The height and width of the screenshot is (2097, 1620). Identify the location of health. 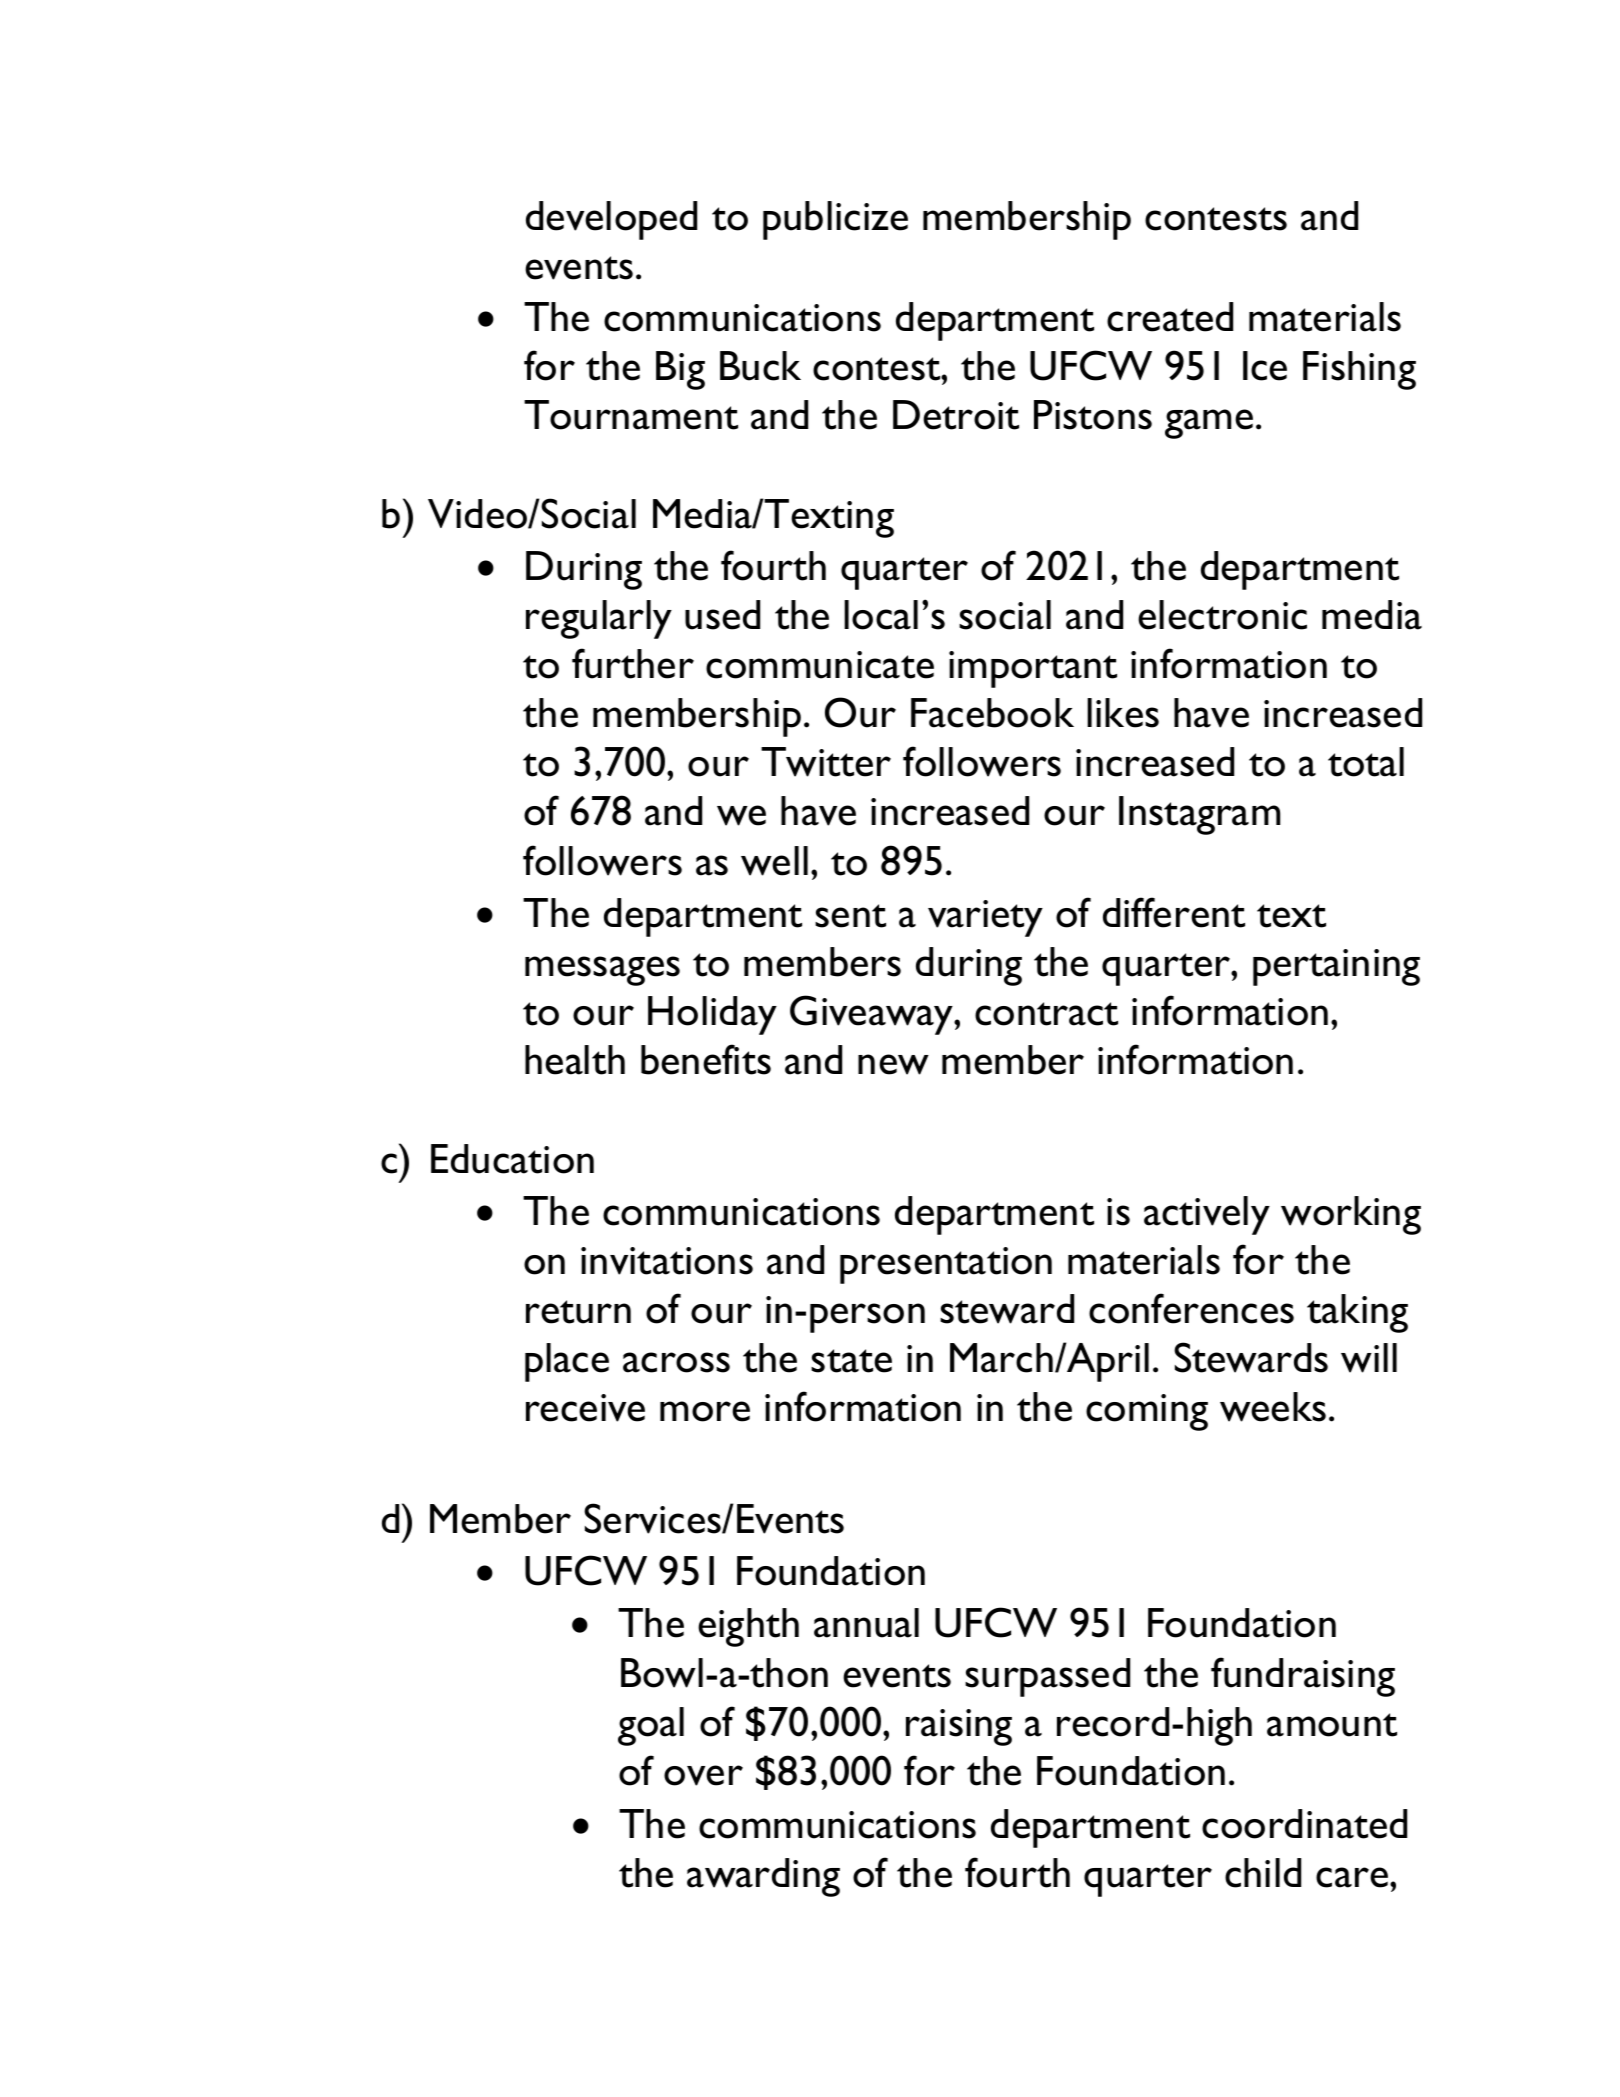
(575, 1060).
